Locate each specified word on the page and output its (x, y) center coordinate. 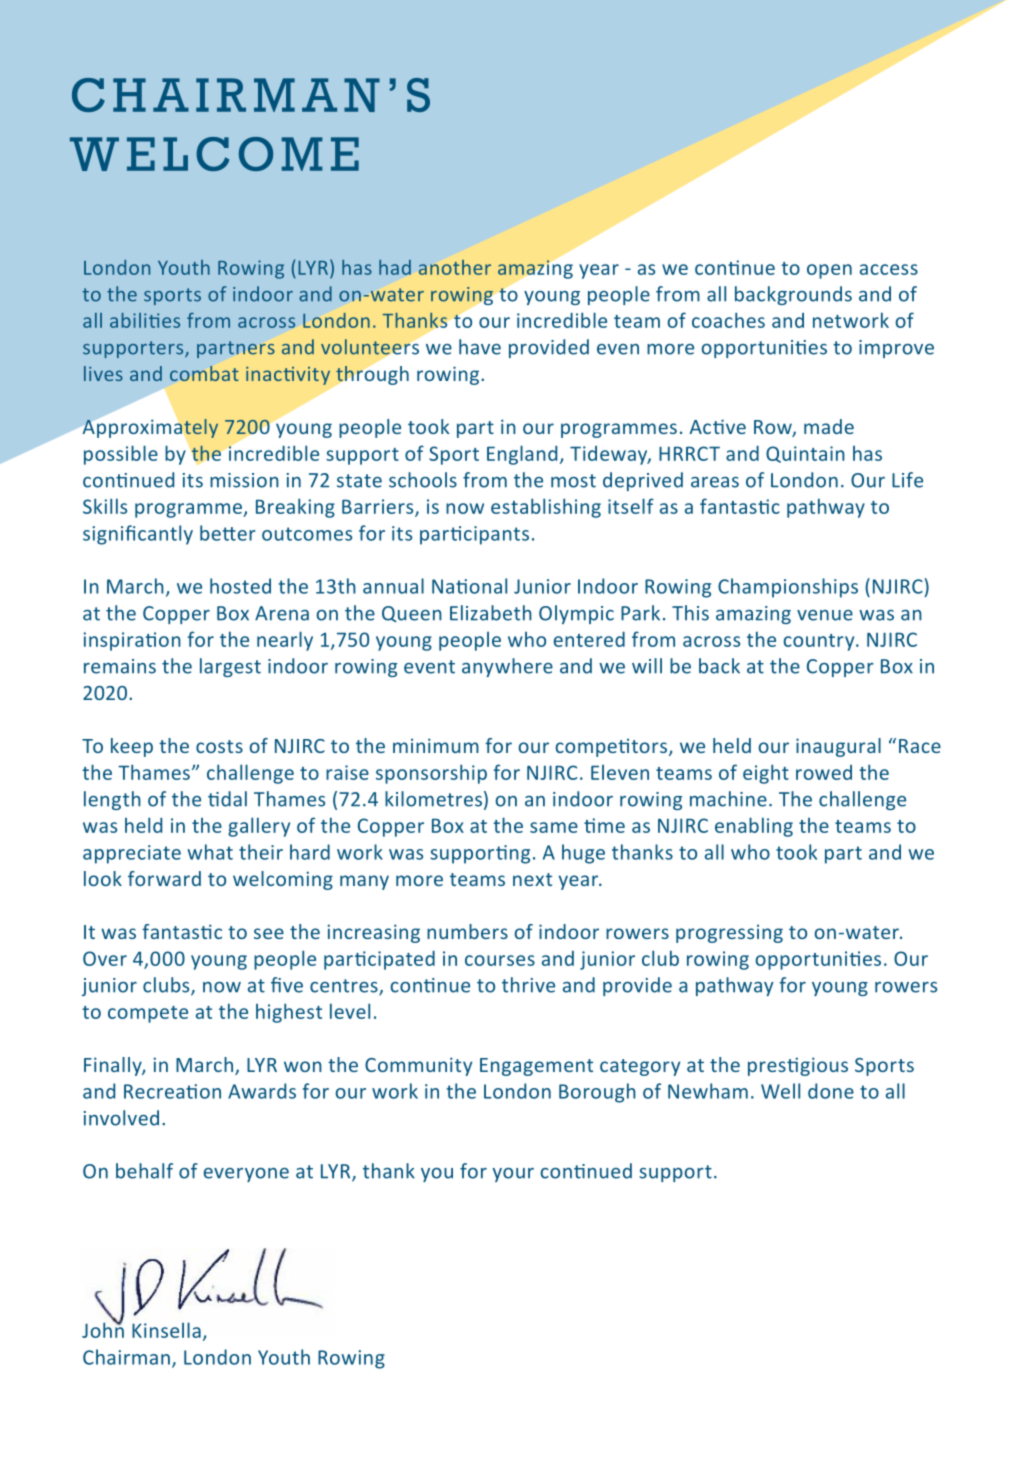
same (554, 827)
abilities (145, 320)
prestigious (798, 1066)
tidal (227, 799)
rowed (824, 772)
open (829, 271)
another (455, 267)
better (228, 533)
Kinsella (166, 1330)
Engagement (536, 1067)
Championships (788, 588)
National (469, 586)
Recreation (172, 1091)
